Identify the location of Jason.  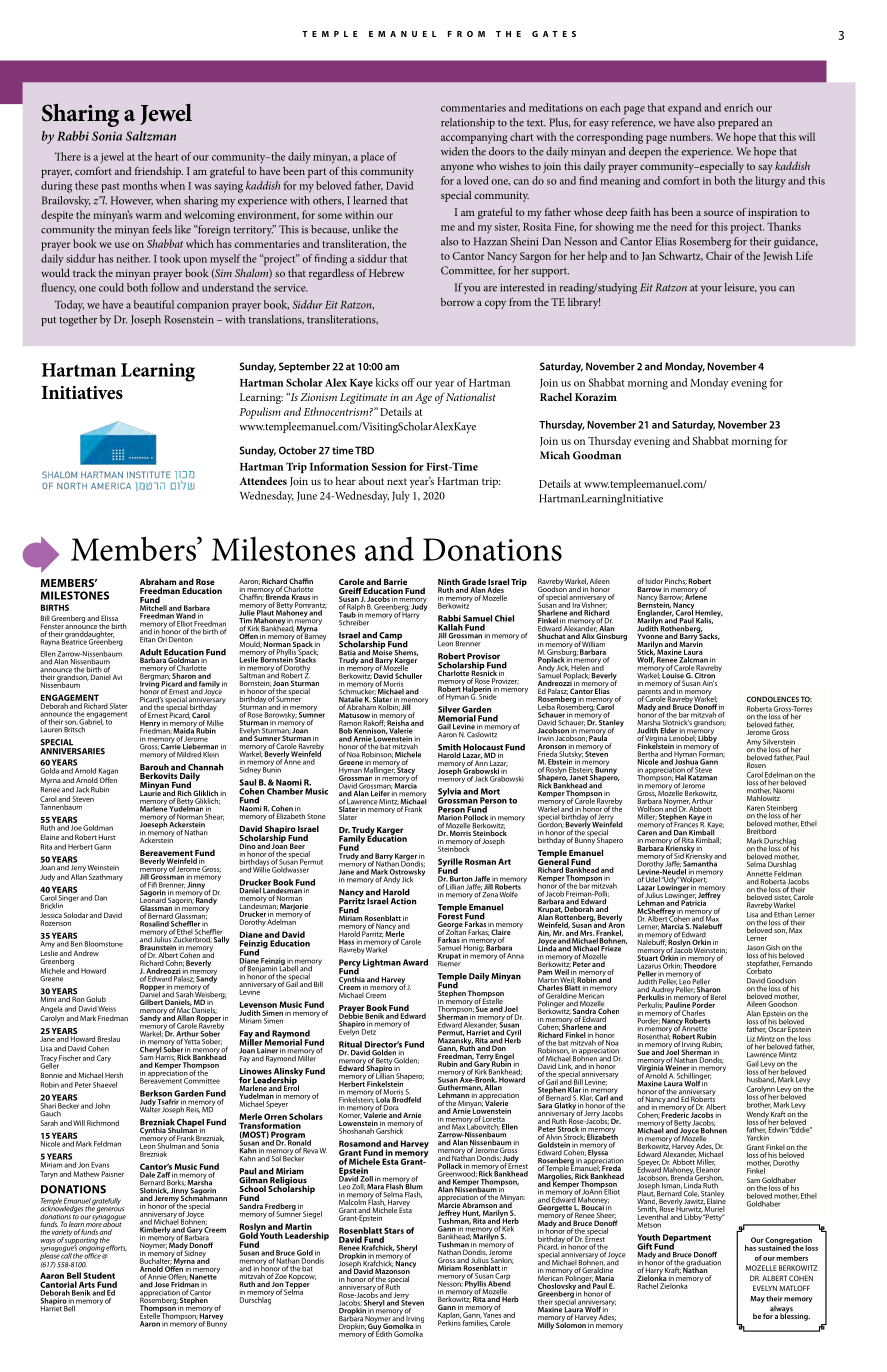
(755, 949).
